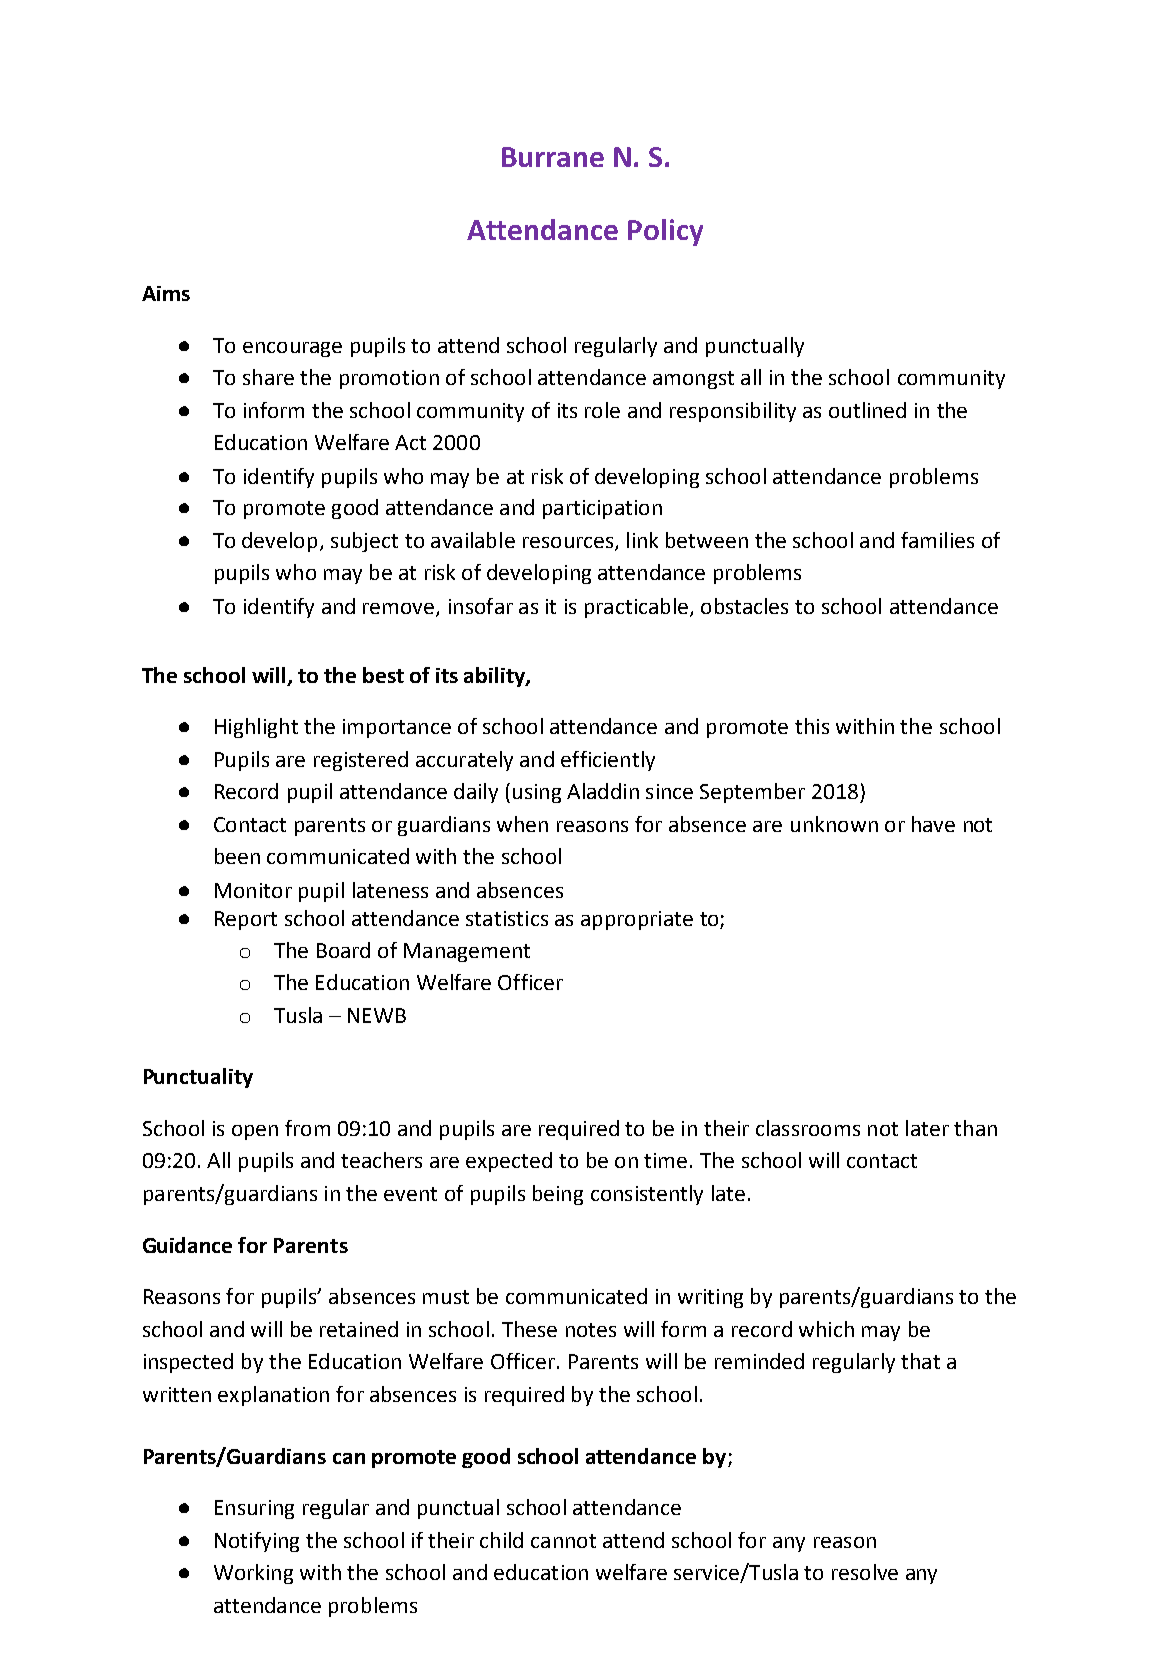  I want to click on outlined, so click(867, 410).
